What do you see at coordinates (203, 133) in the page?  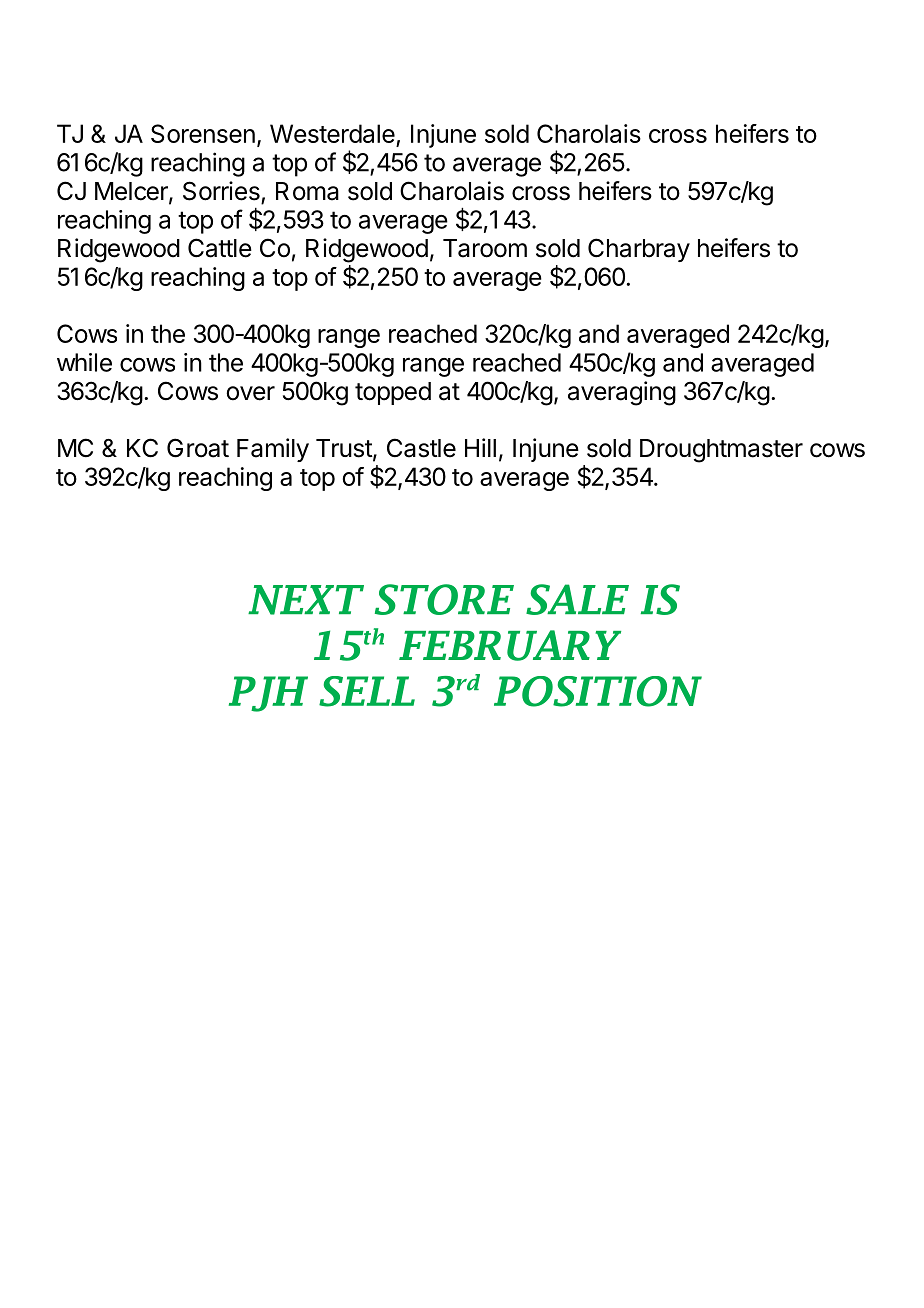 I see `Sorensen` at bounding box center [203, 133].
